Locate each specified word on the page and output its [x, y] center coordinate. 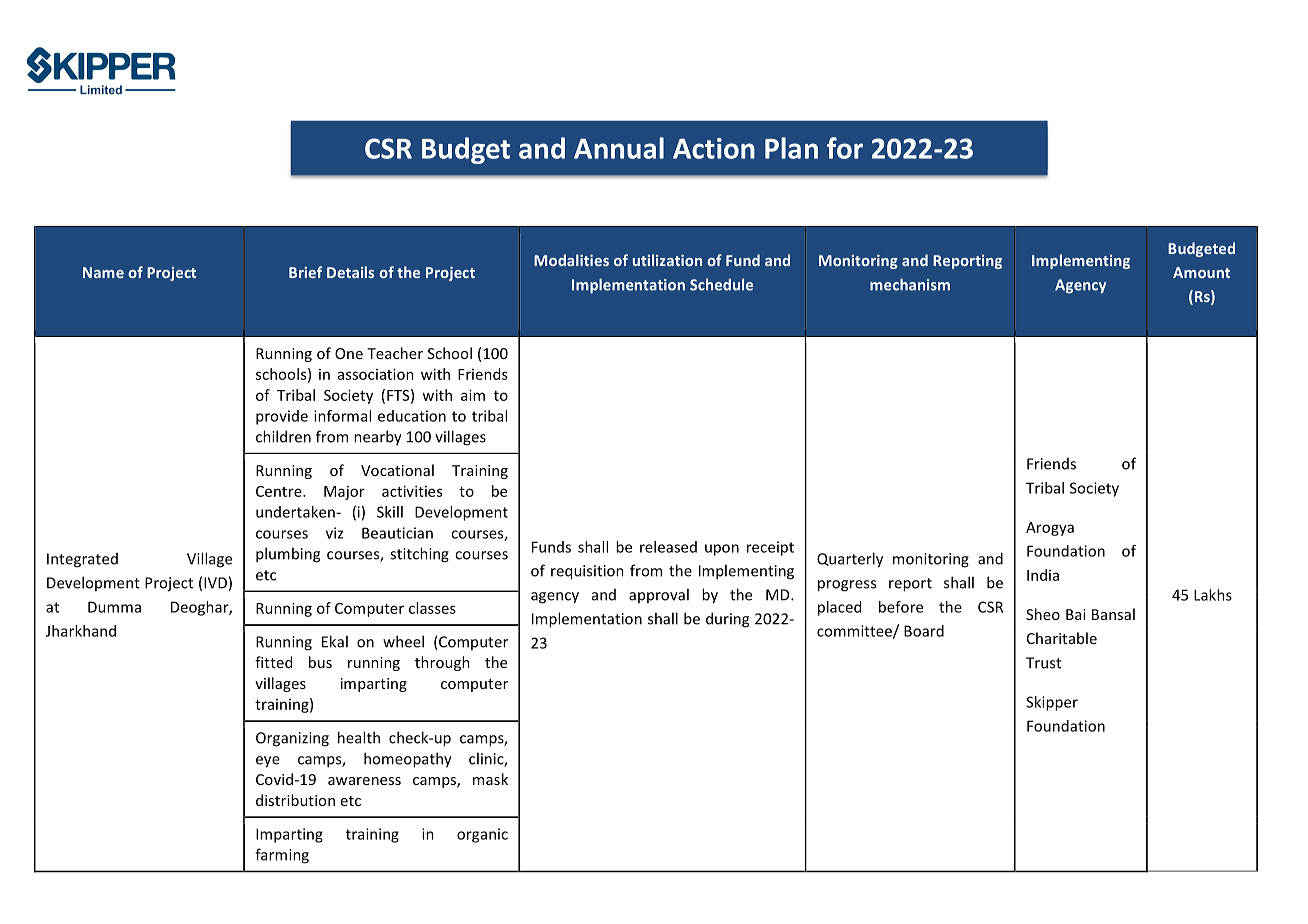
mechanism [910, 284]
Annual [619, 148]
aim [473, 395]
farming [282, 856]
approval [659, 595]
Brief [305, 272]
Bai [1076, 614]
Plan [791, 148]
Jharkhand [81, 631]
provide [282, 417]
